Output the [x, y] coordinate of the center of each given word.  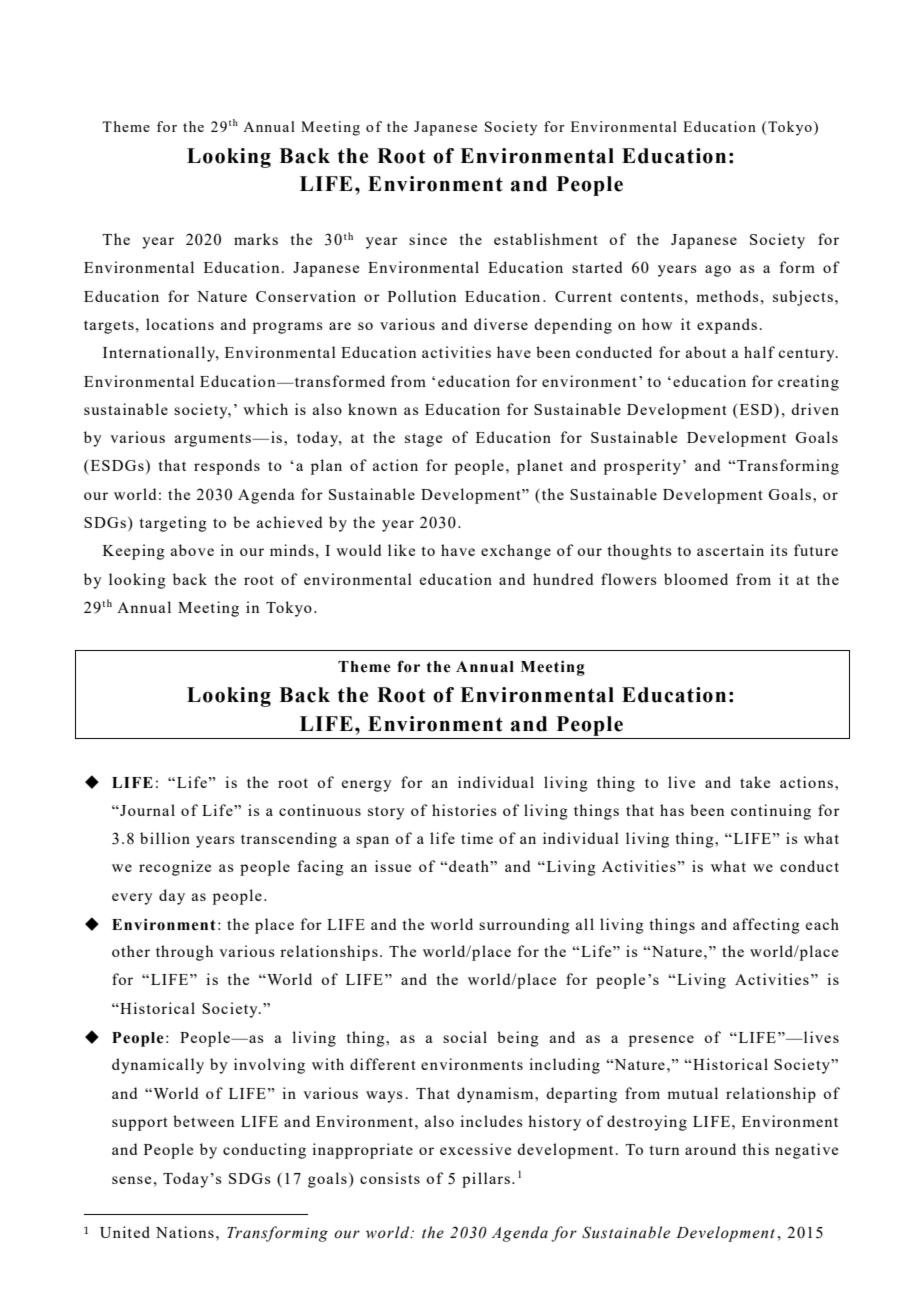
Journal [146, 810]
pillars [486, 1180]
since [428, 239]
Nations [185, 1232]
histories [464, 810]
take [755, 782]
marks [256, 239]
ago [718, 271]
